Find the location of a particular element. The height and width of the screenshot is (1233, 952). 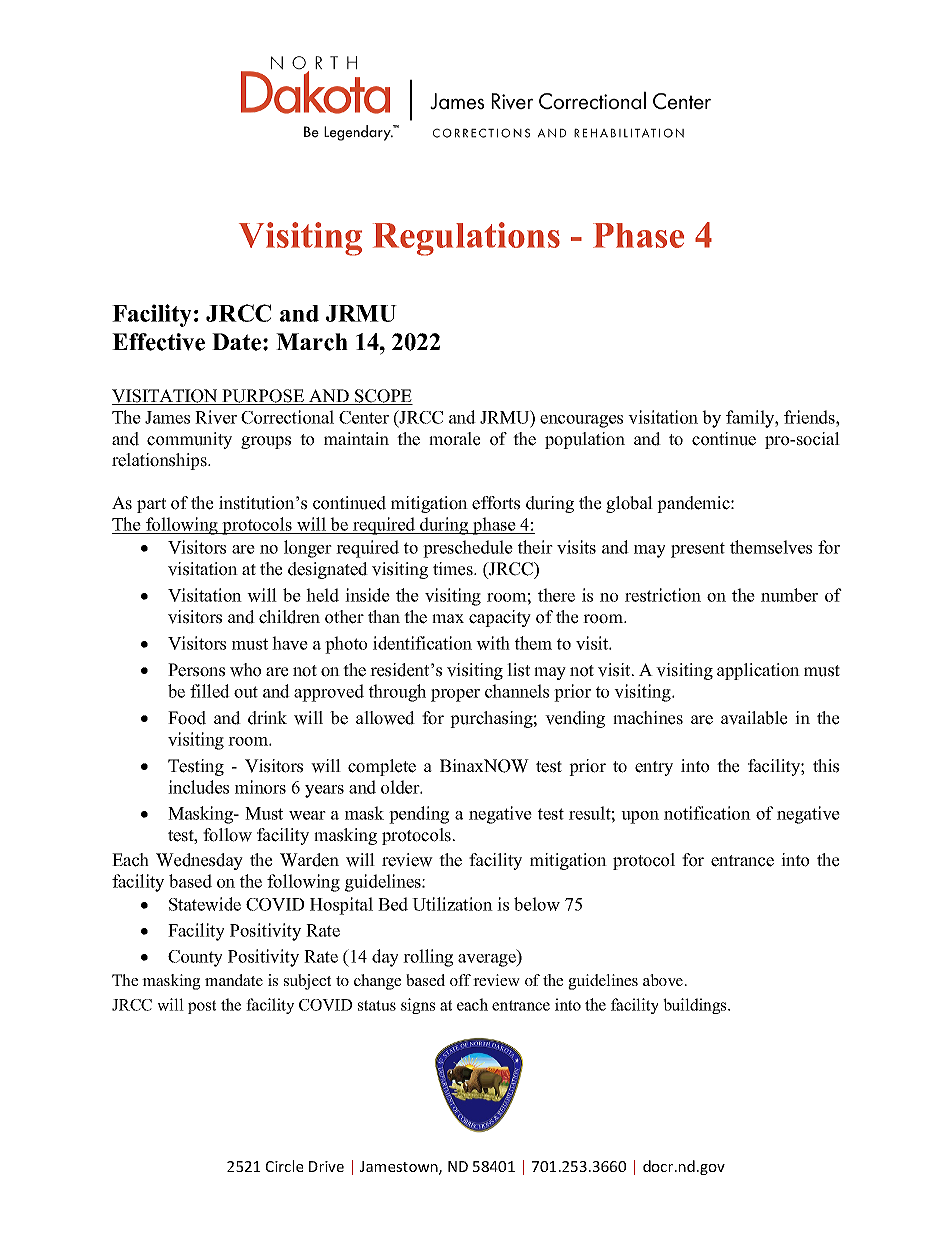

available is located at coordinates (754, 718).
